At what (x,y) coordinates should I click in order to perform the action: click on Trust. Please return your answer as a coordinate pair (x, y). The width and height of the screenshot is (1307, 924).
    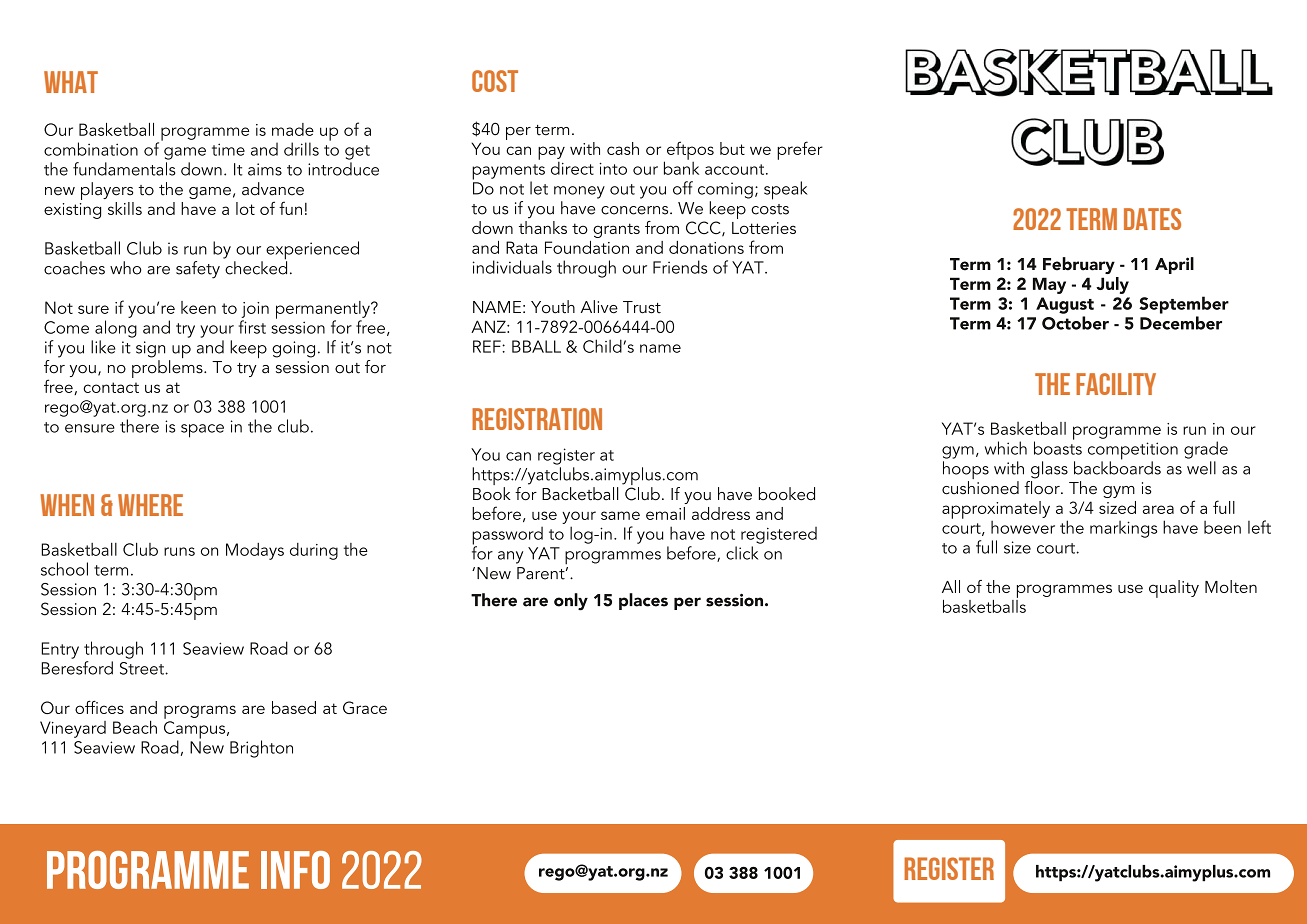
    Looking at the image, I should click on (642, 307).
